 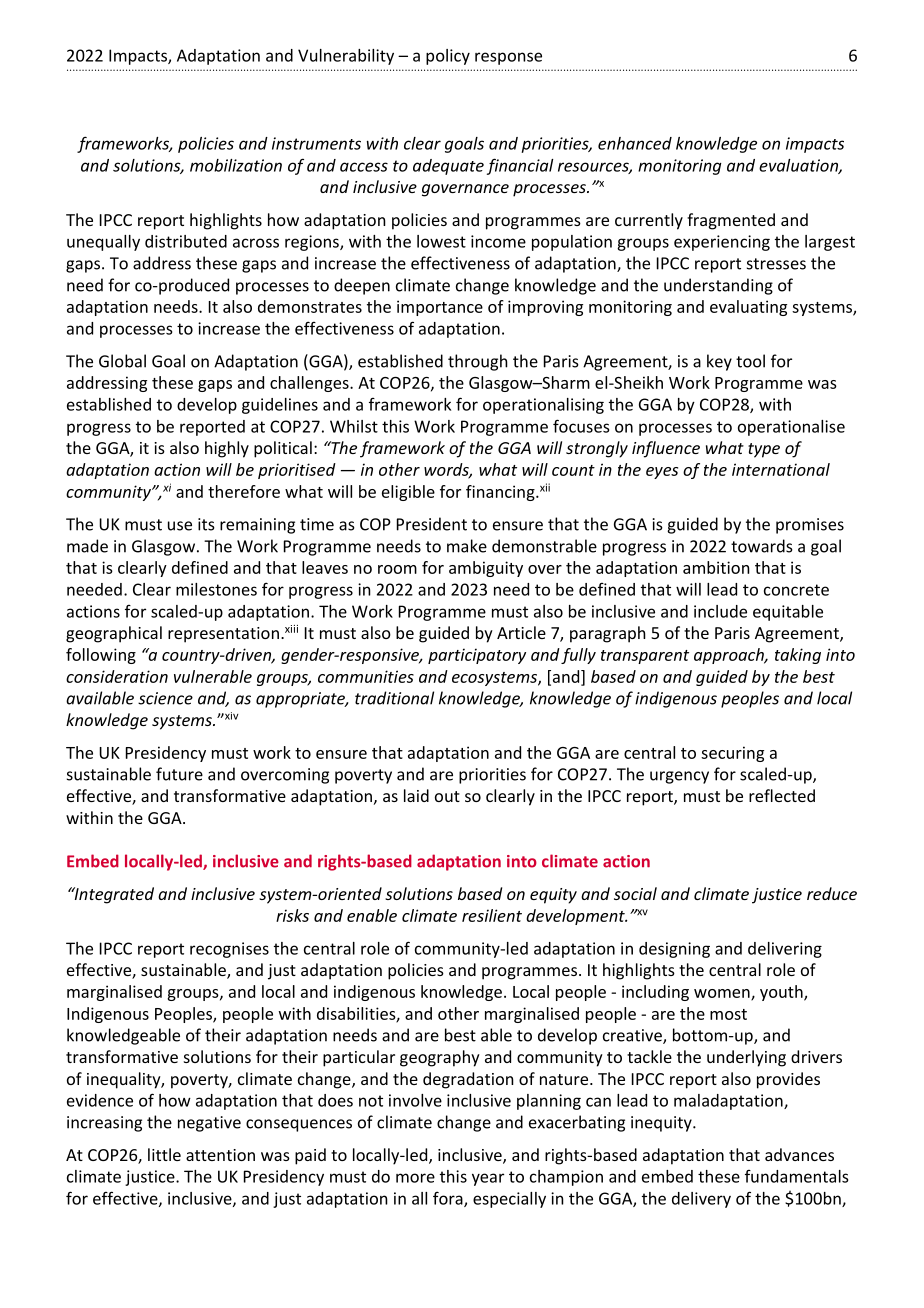 What do you see at coordinates (164, 1154) in the document?
I see `little` at bounding box center [164, 1154].
